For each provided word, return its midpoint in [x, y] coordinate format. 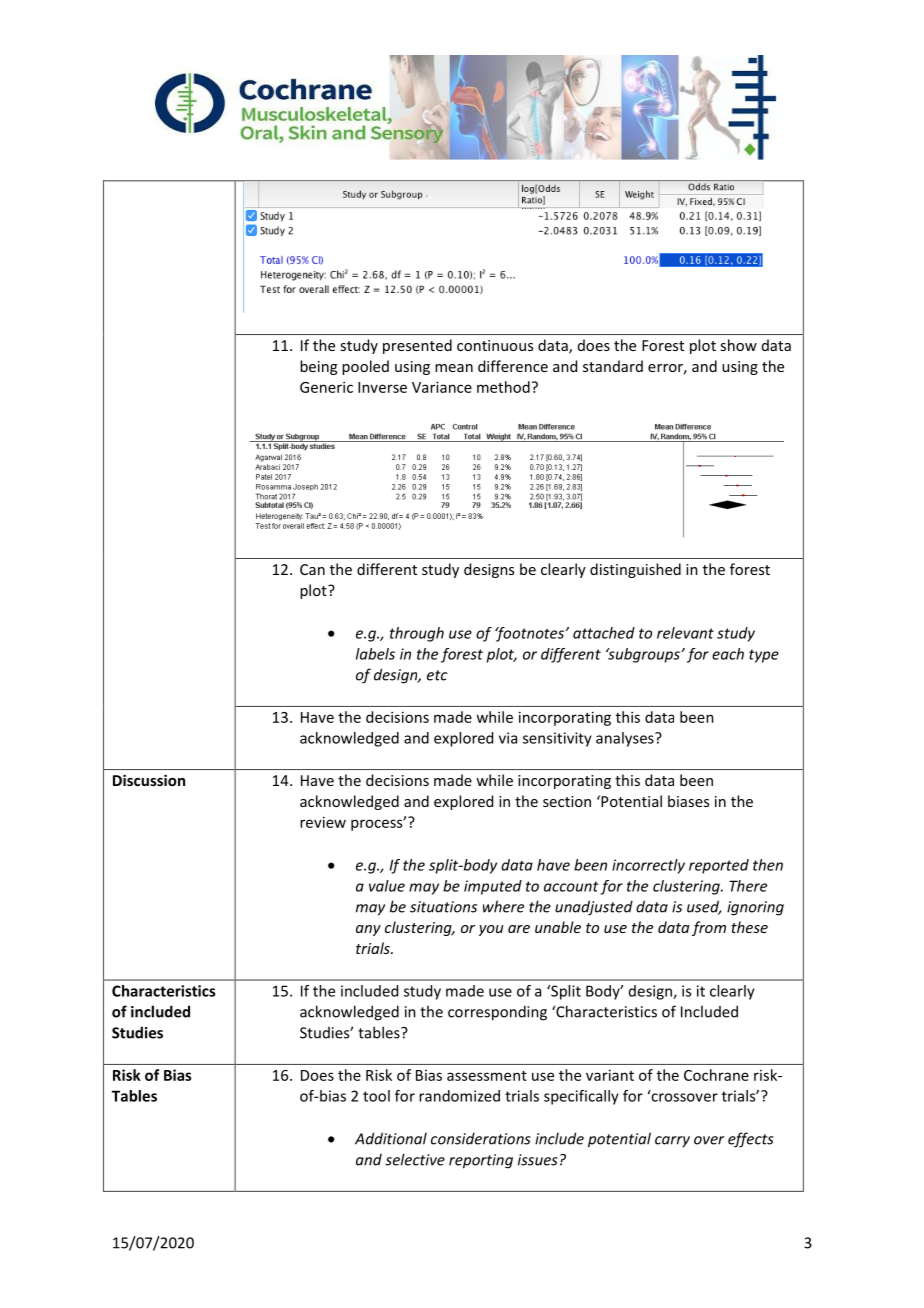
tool [376, 1096]
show [738, 345]
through [417, 634]
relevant [685, 633]
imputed [493, 887]
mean [454, 368]
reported [719, 866]
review [323, 822]
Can [312, 569]
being [318, 367]
